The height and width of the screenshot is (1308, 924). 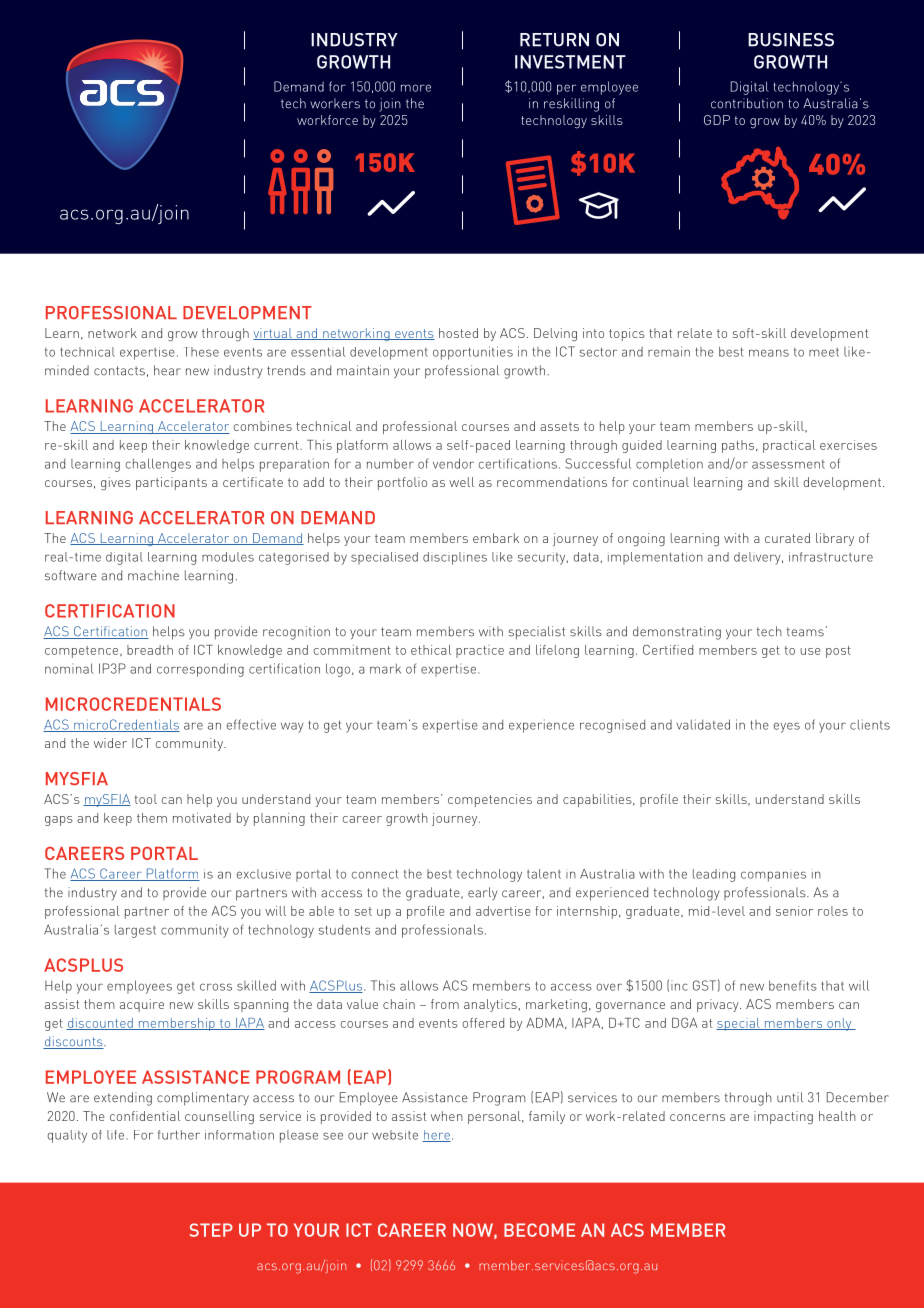 I want to click on competencies, so click(x=490, y=800).
